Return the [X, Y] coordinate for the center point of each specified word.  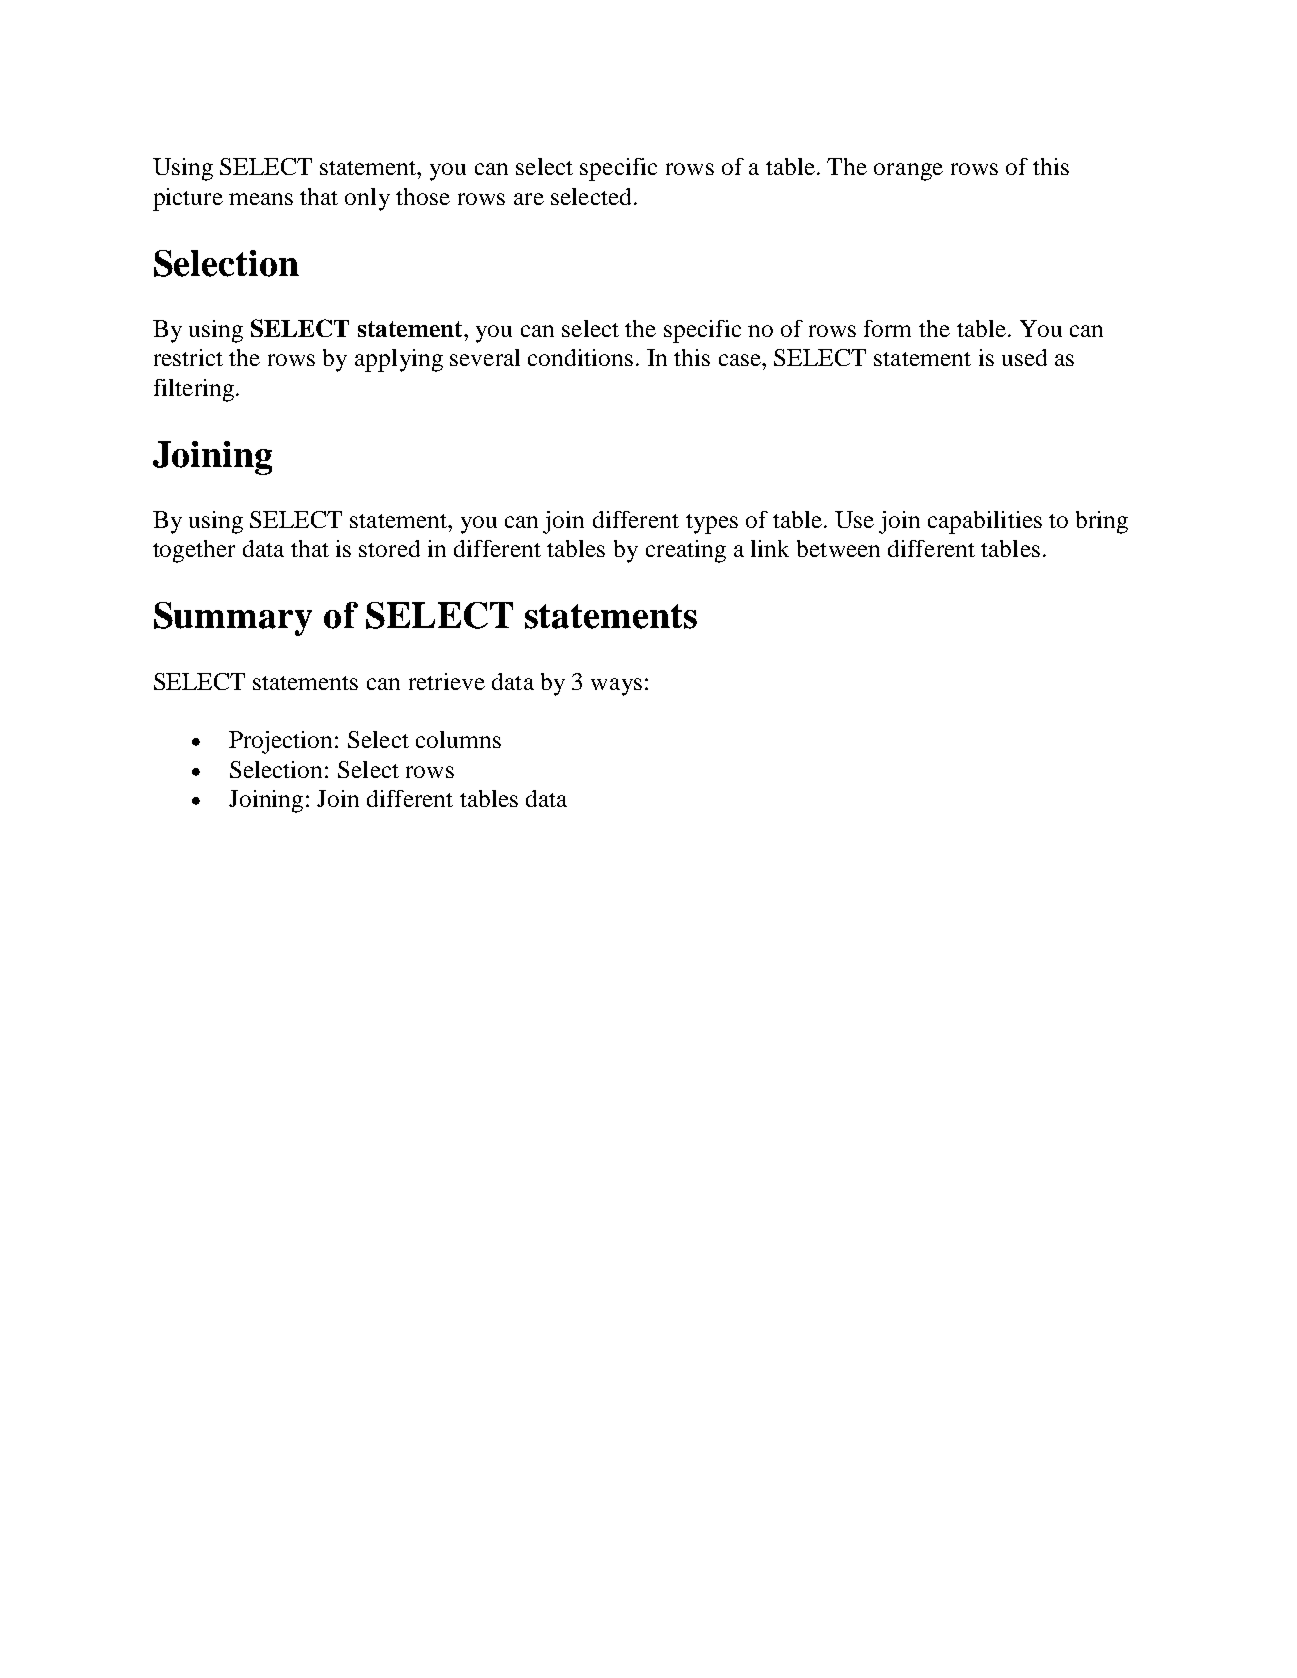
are [529, 199]
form [887, 328]
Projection [280, 742]
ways [616, 687]
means [261, 199]
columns [458, 739]
